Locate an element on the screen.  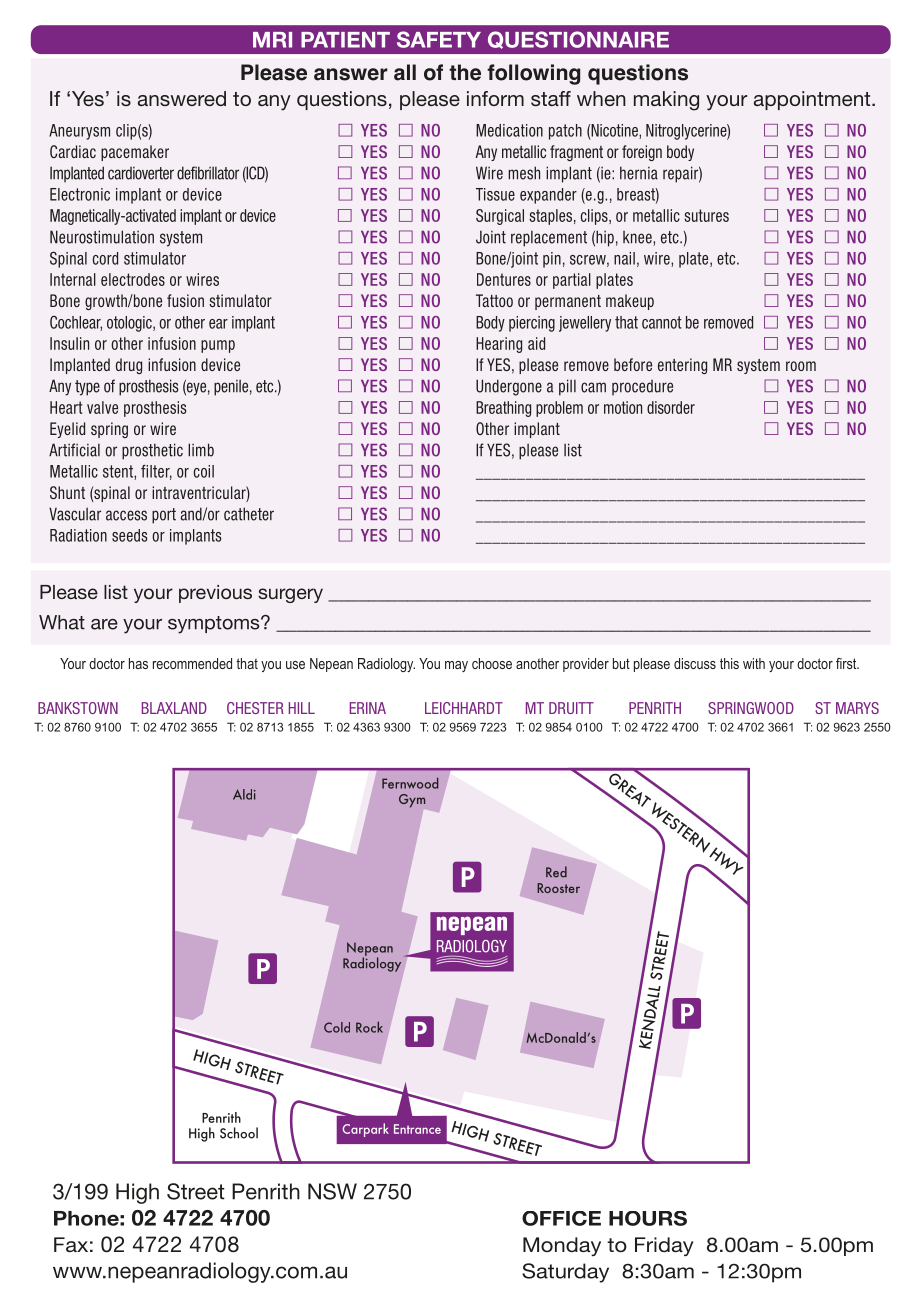
filter is located at coordinates (156, 472).
